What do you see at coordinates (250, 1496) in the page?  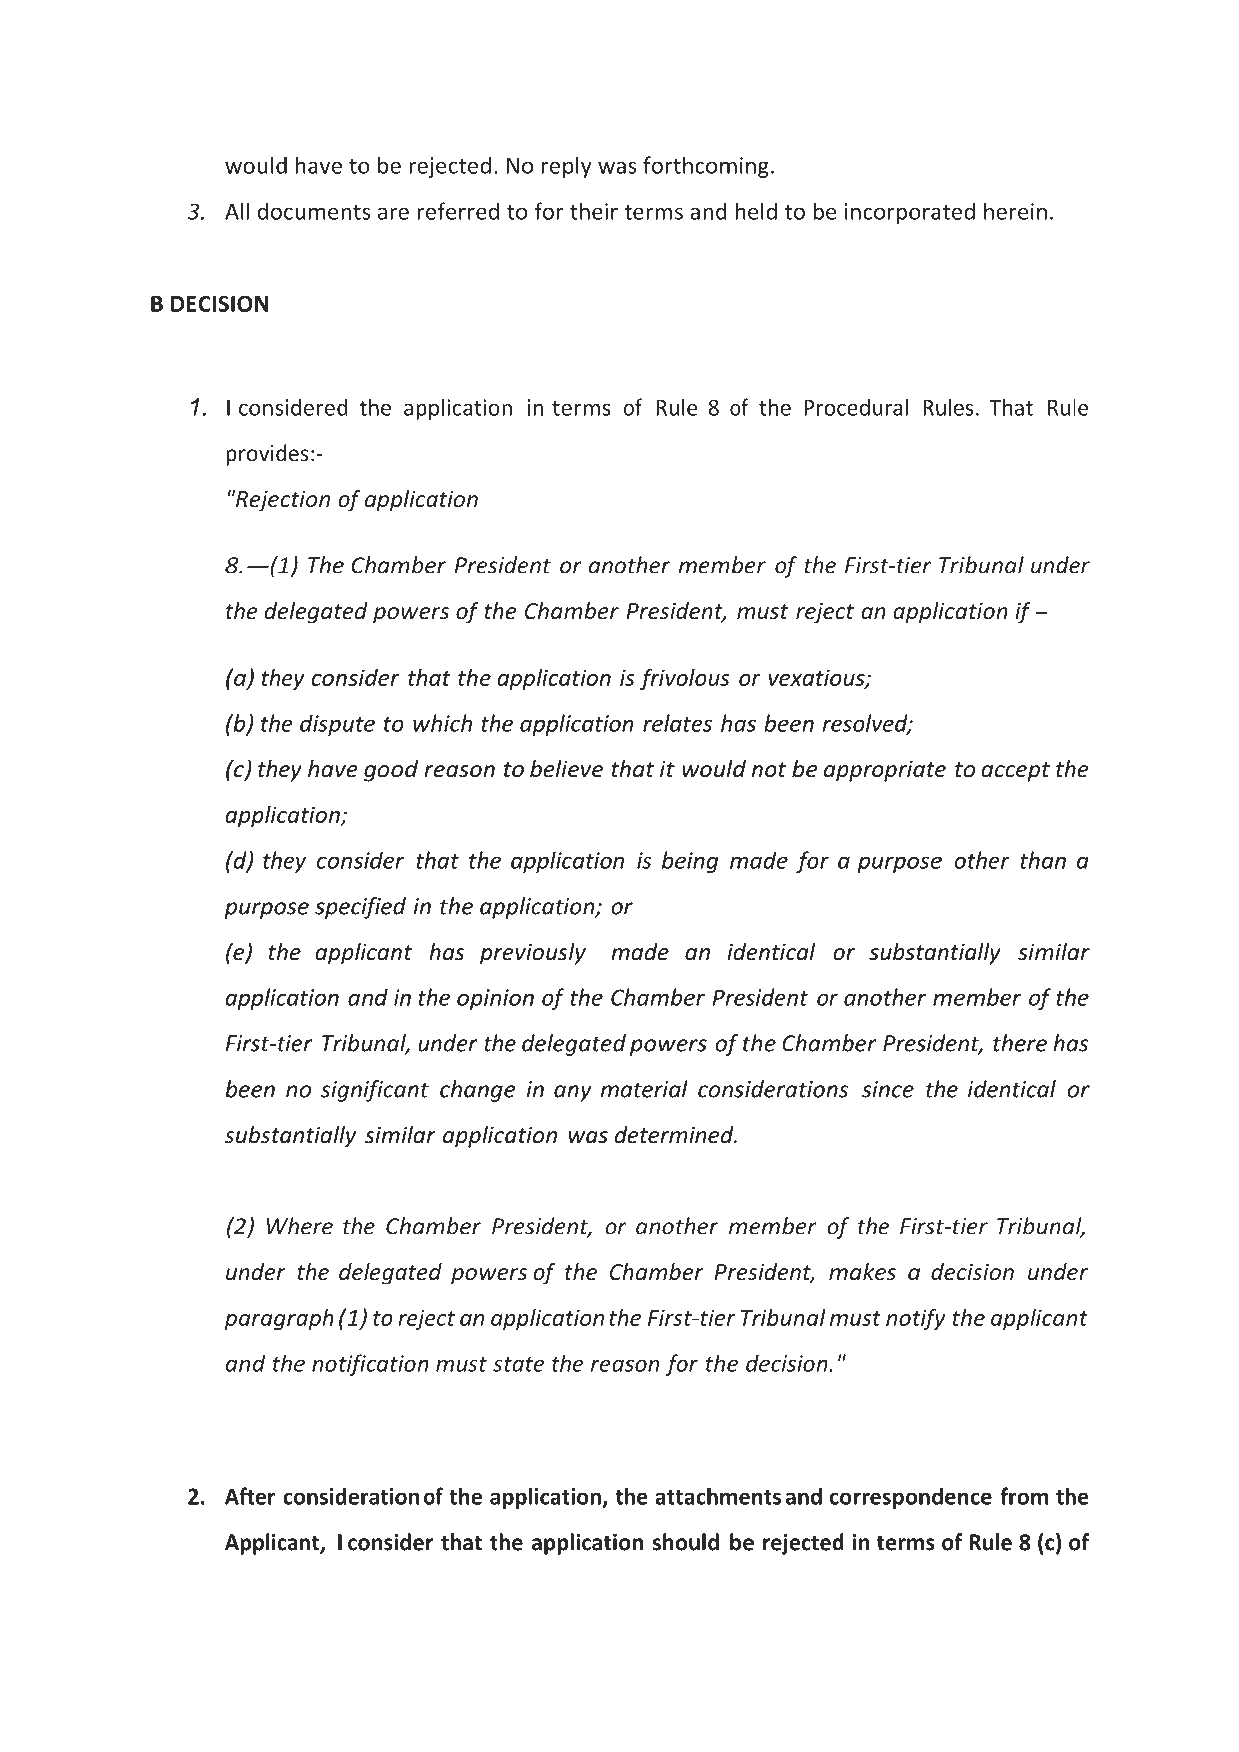 I see `After` at bounding box center [250, 1496].
